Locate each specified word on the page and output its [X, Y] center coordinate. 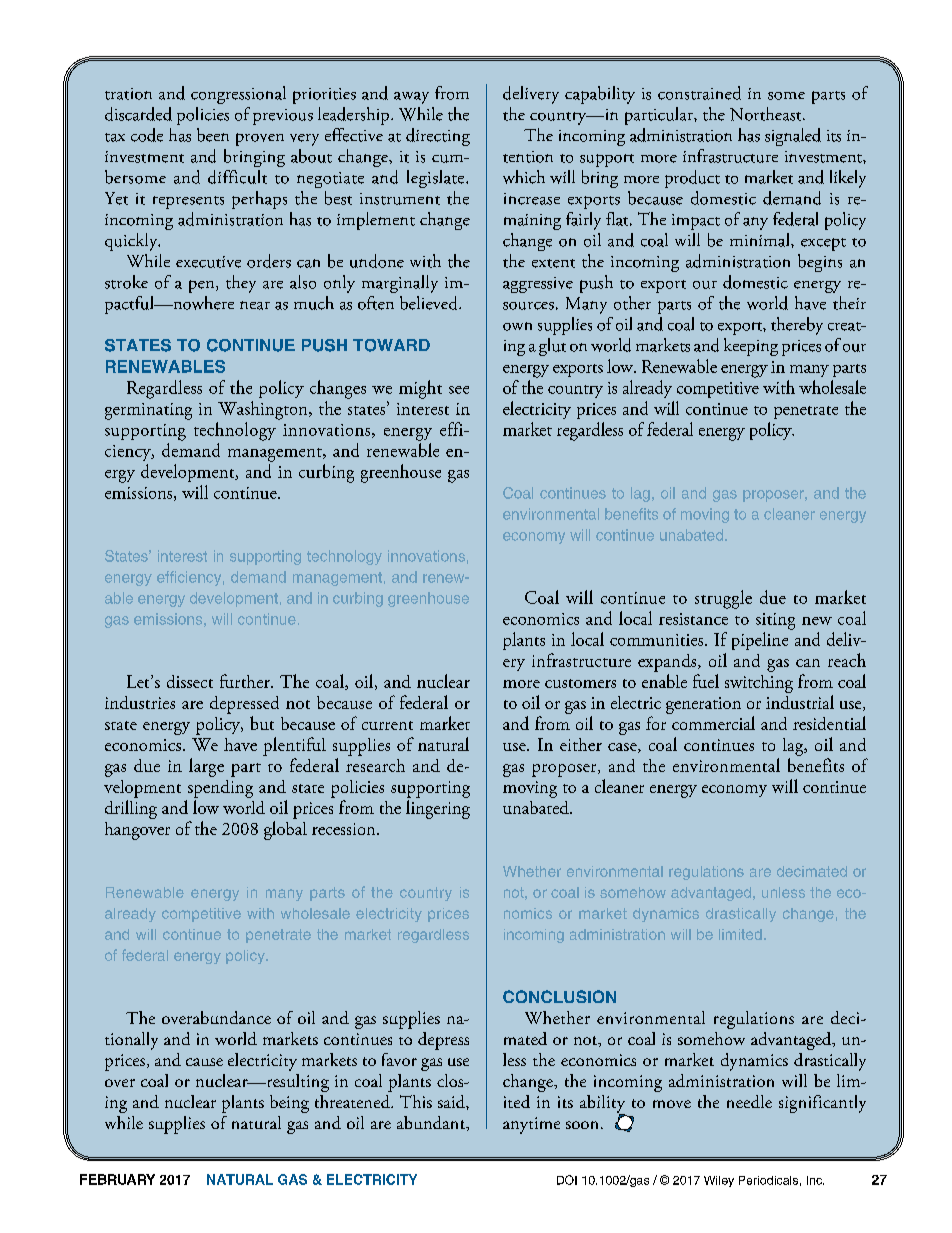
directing [438, 137]
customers [580, 683]
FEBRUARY [117, 1179]
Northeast [767, 114]
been [213, 135]
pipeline [760, 641]
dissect [190, 681]
